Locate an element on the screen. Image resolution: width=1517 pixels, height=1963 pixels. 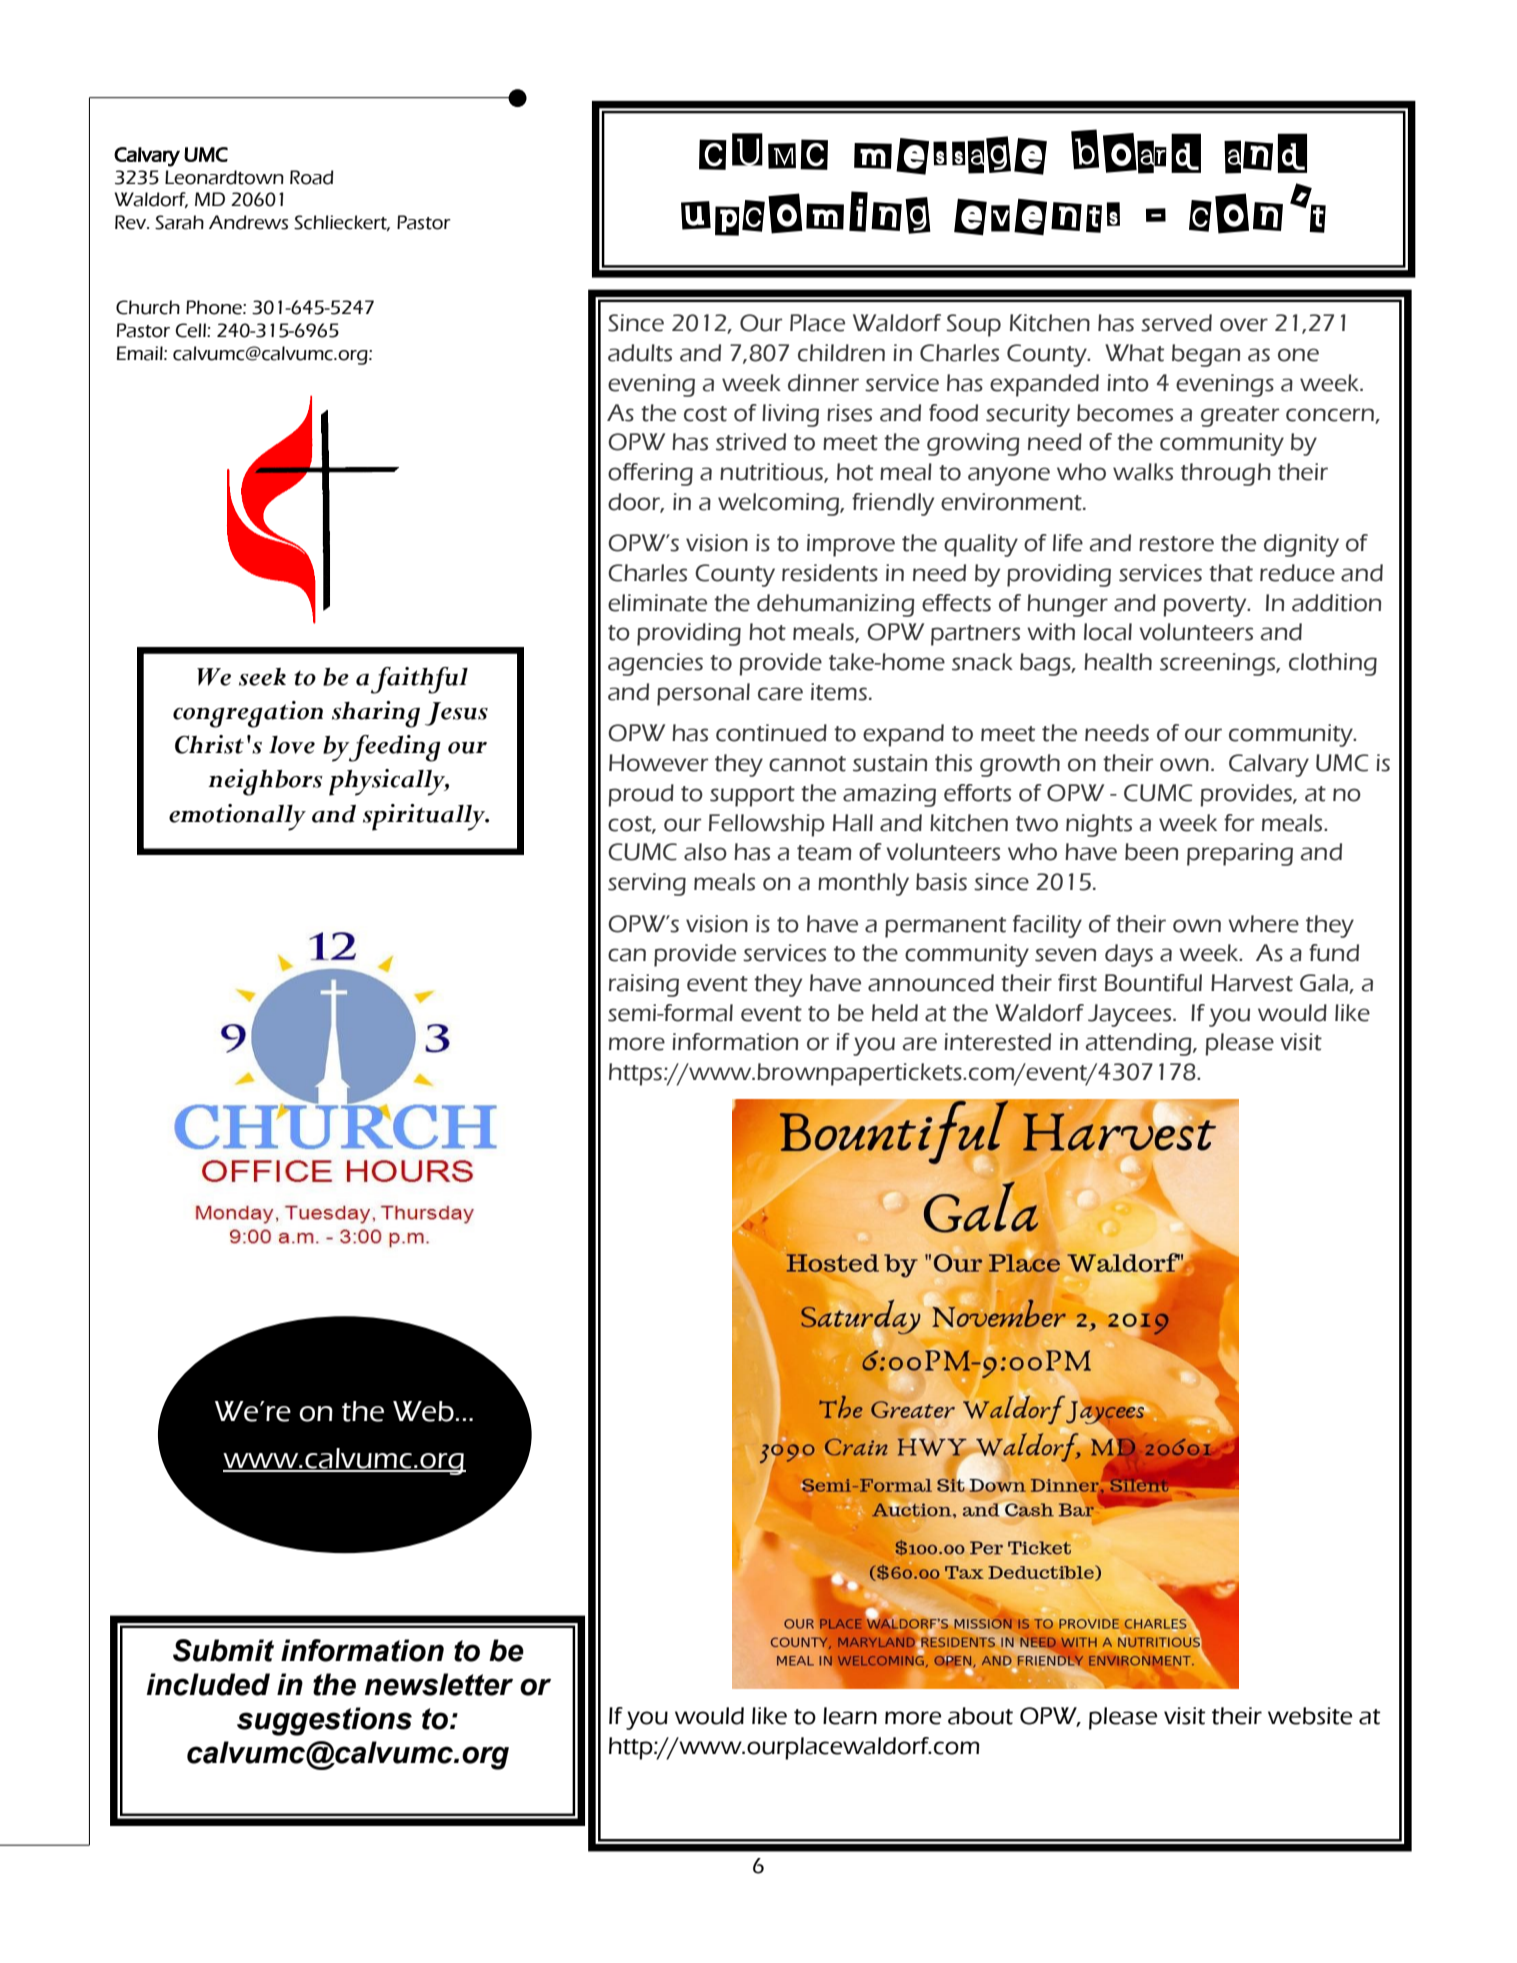
Submit is located at coordinates (223, 1650).
